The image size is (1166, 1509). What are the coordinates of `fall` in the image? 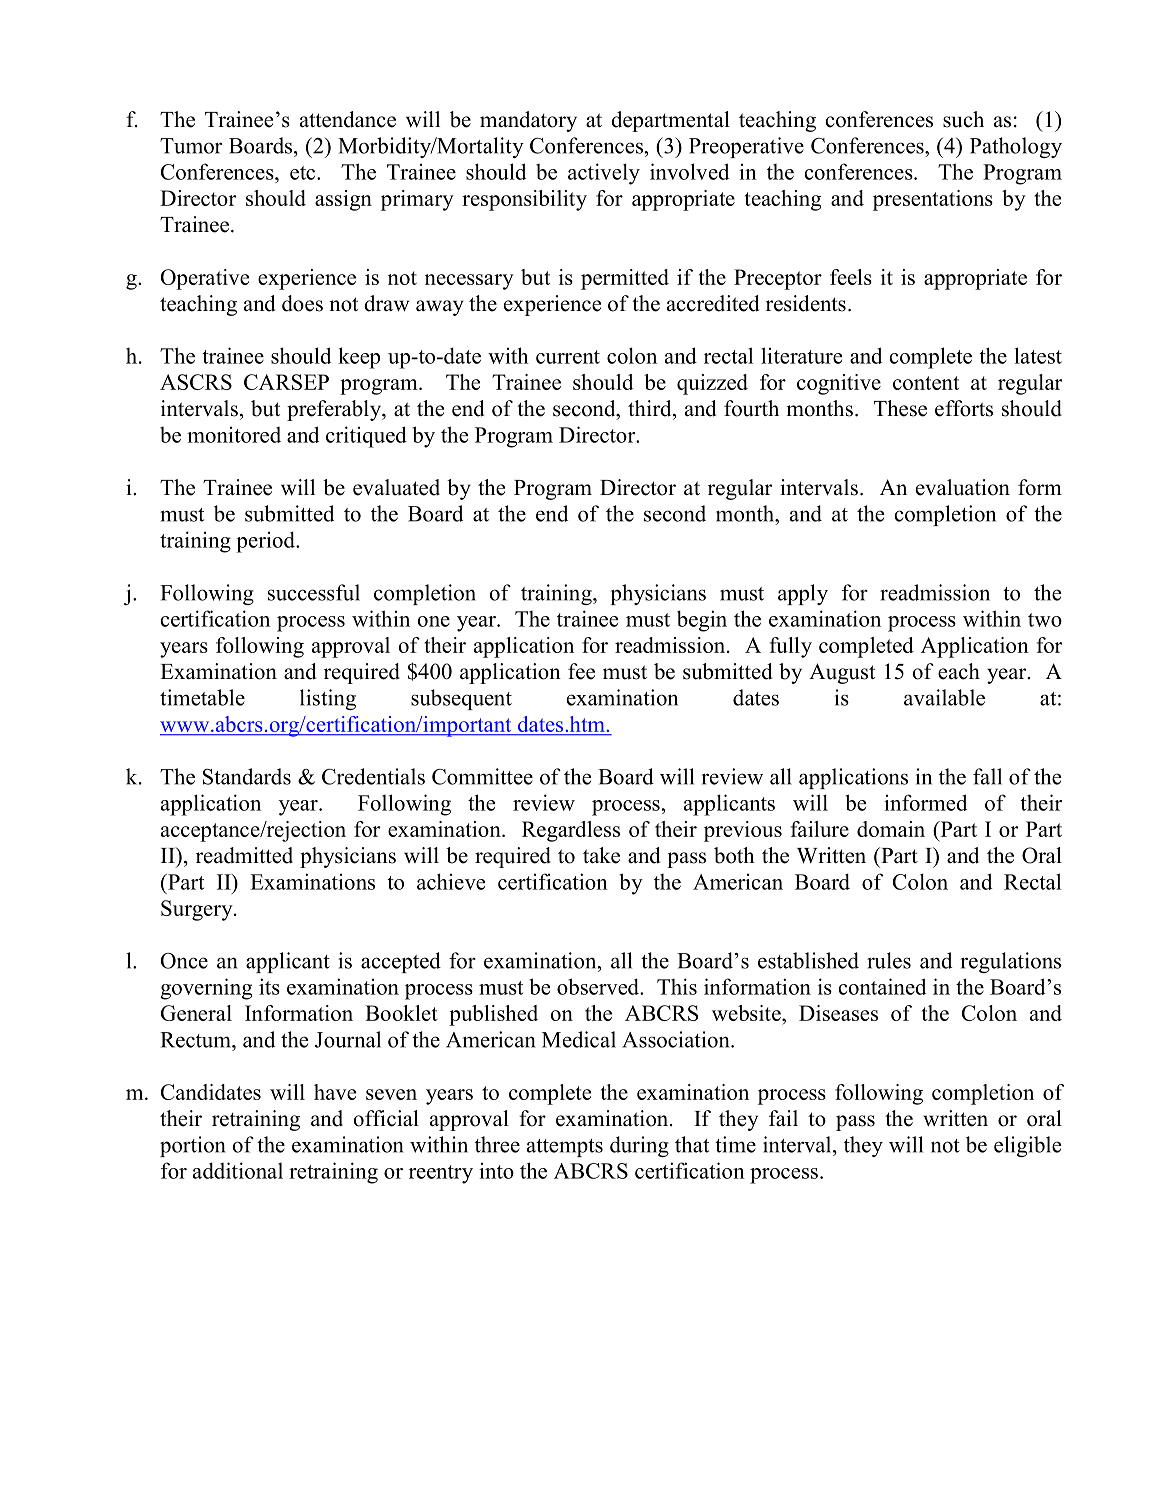 It's located at (987, 776).
